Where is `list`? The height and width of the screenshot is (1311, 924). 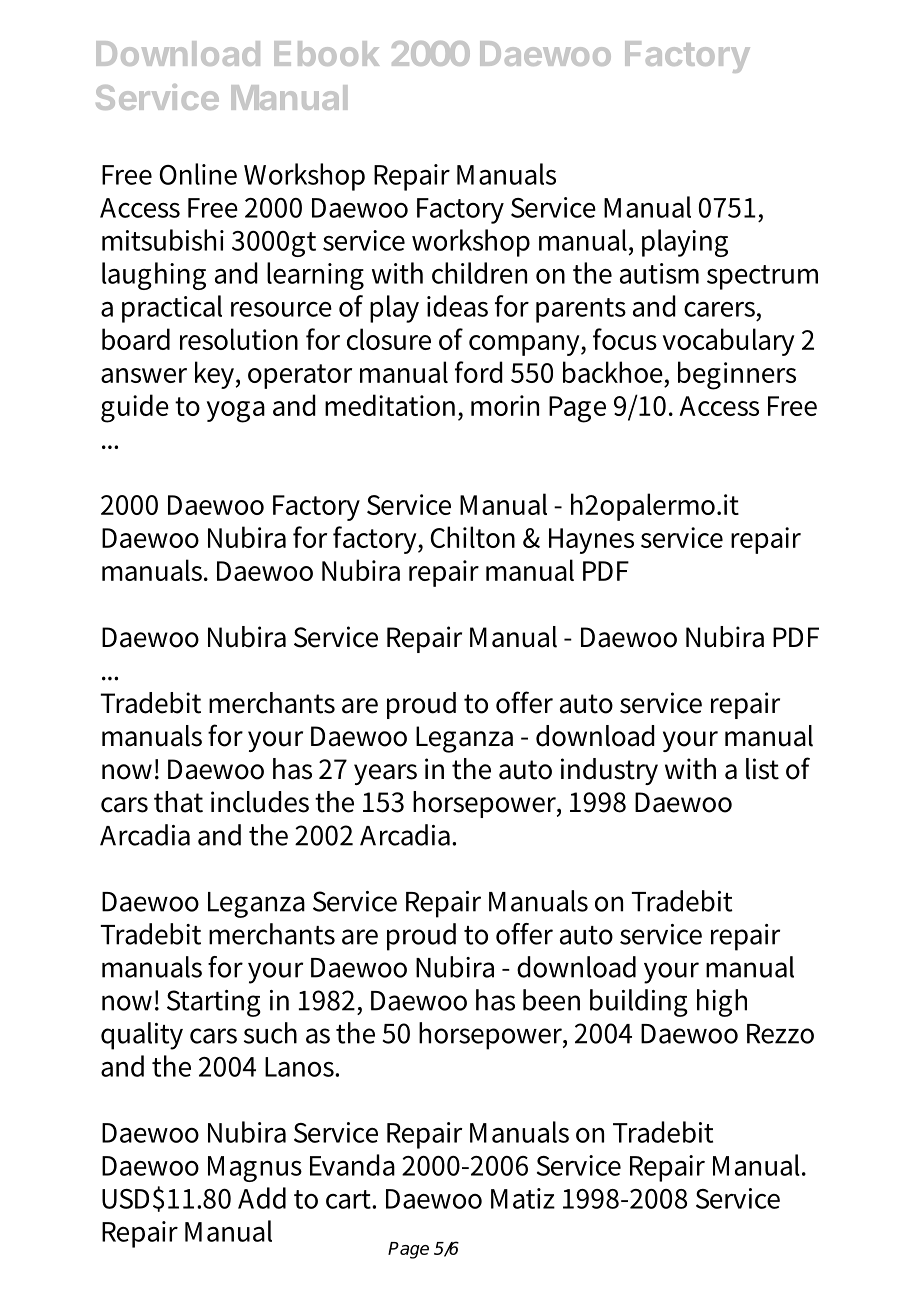 list is located at coordinates (762, 769).
